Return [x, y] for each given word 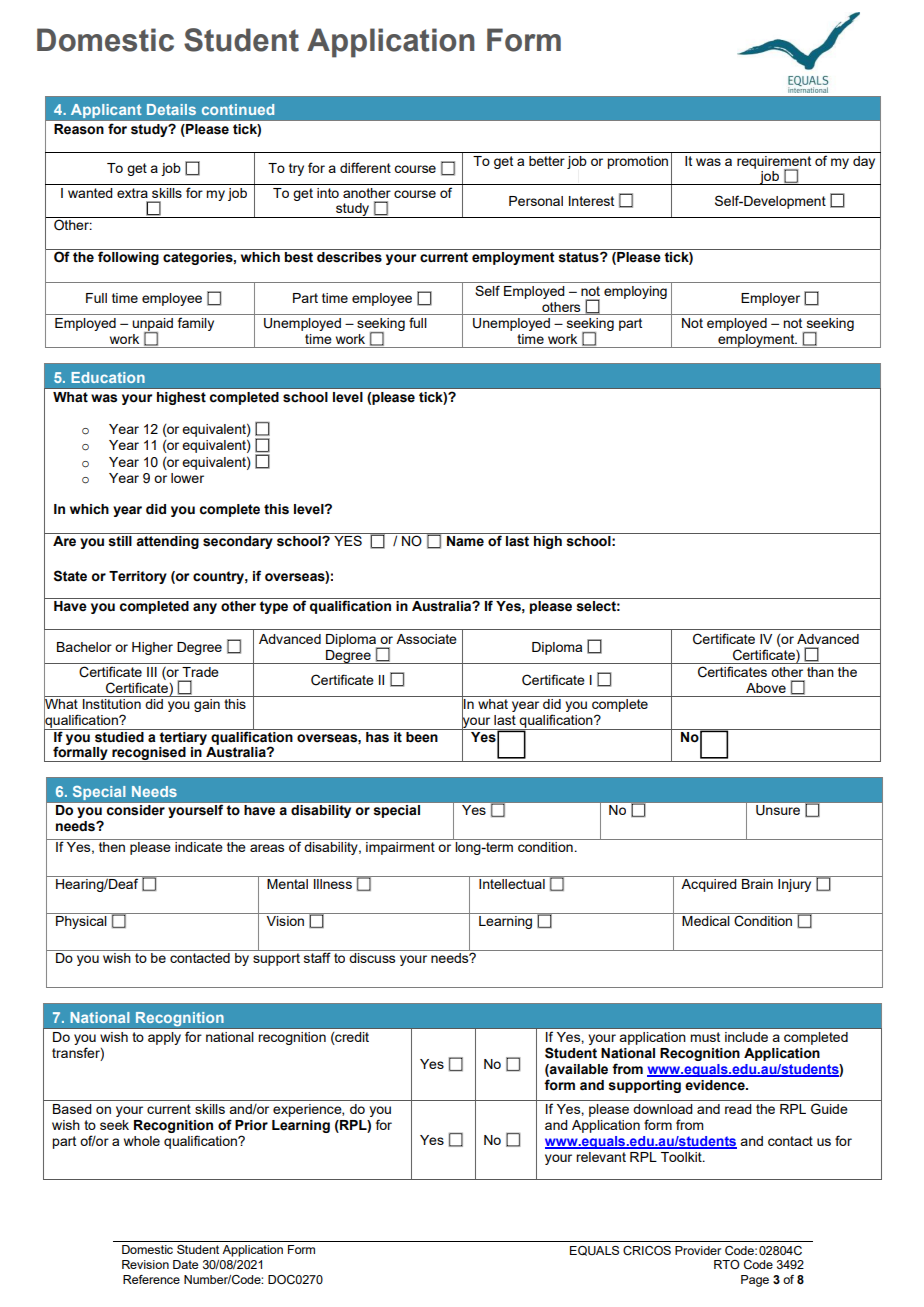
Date [185, 1264]
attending [167, 542]
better [547, 161]
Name [465, 541]
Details [171, 109]
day [864, 162]
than [820, 672]
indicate [199, 847]
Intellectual [512, 884]
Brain [757, 884]
